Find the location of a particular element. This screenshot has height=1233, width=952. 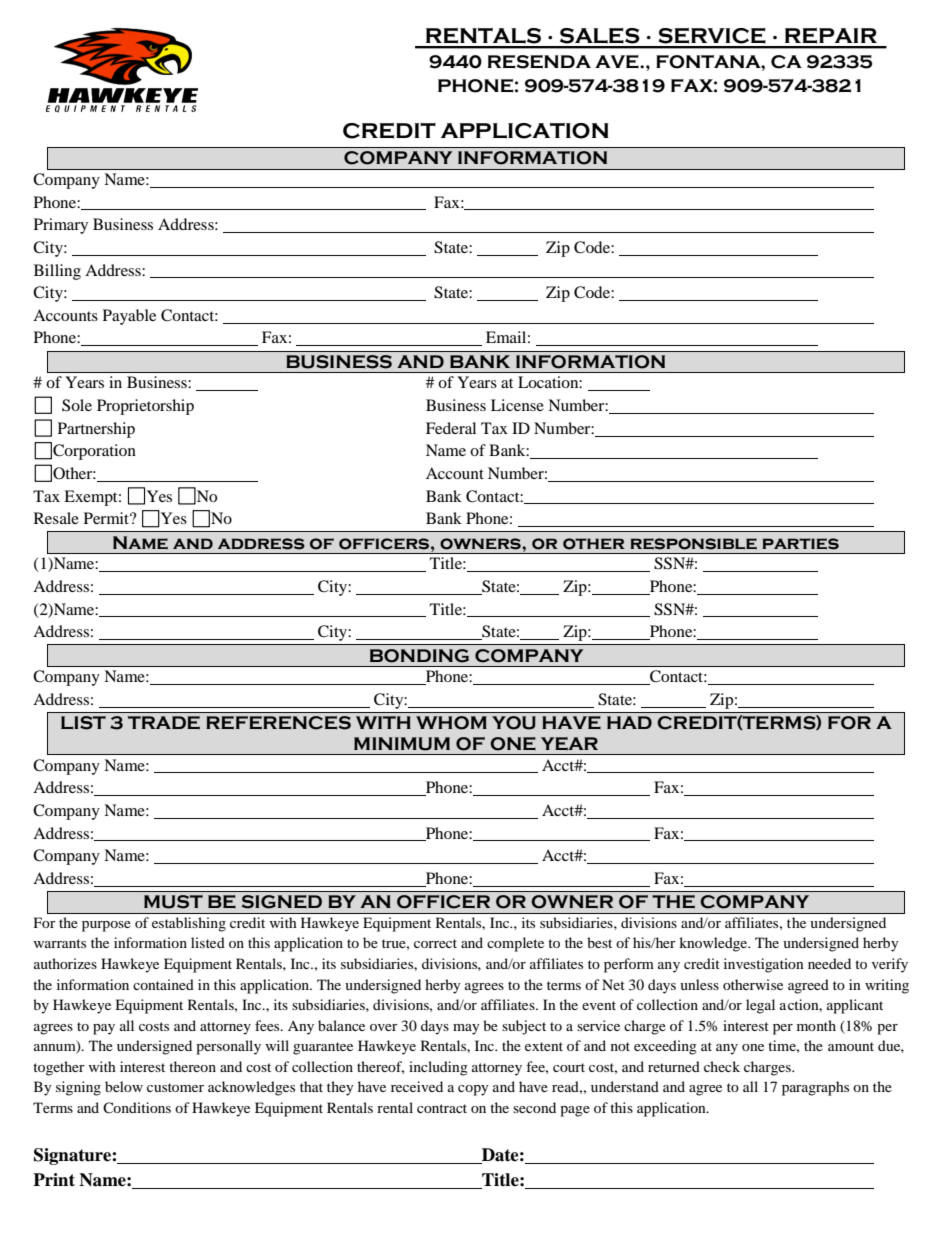

parties is located at coordinates (800, 544).
